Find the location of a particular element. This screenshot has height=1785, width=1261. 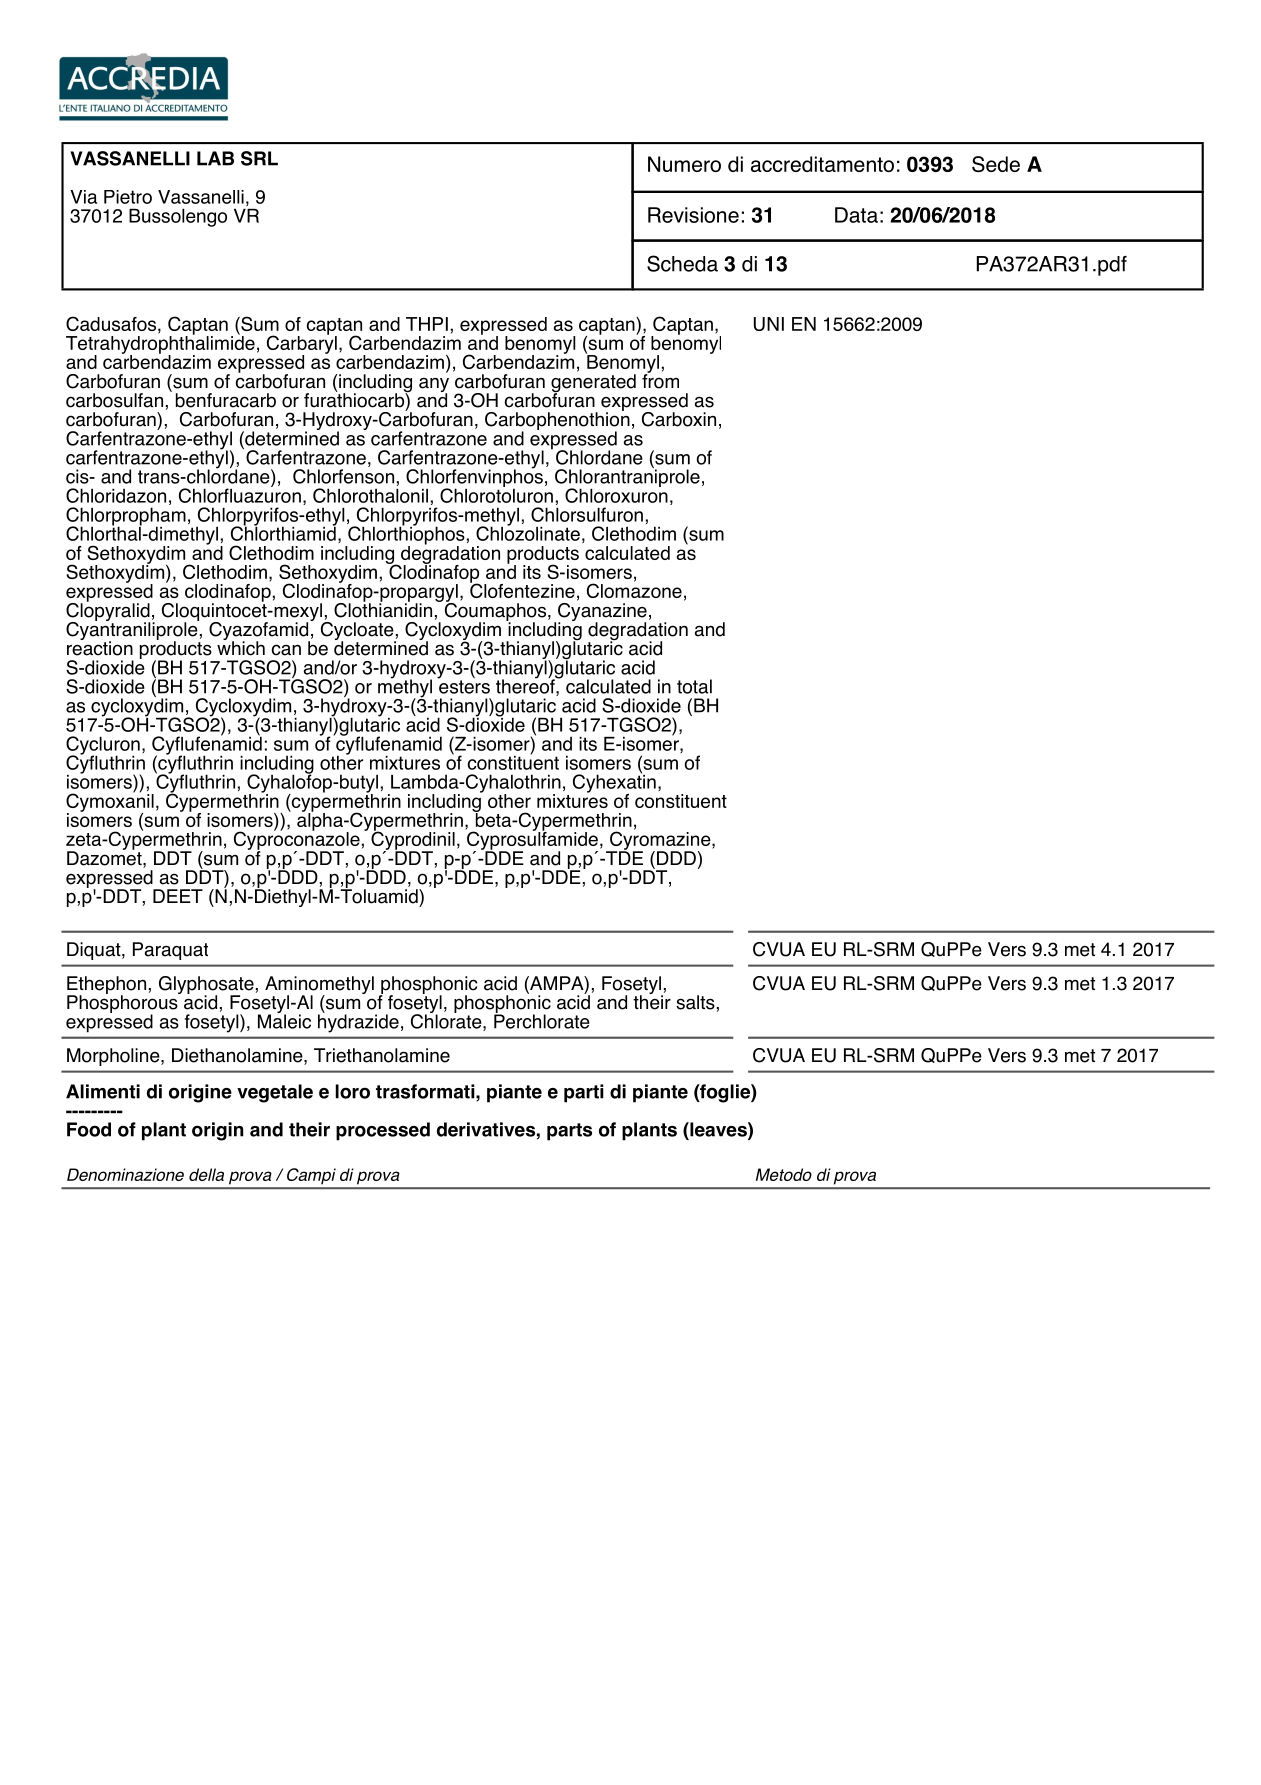

Numero is located at coordinates (684, 164).
